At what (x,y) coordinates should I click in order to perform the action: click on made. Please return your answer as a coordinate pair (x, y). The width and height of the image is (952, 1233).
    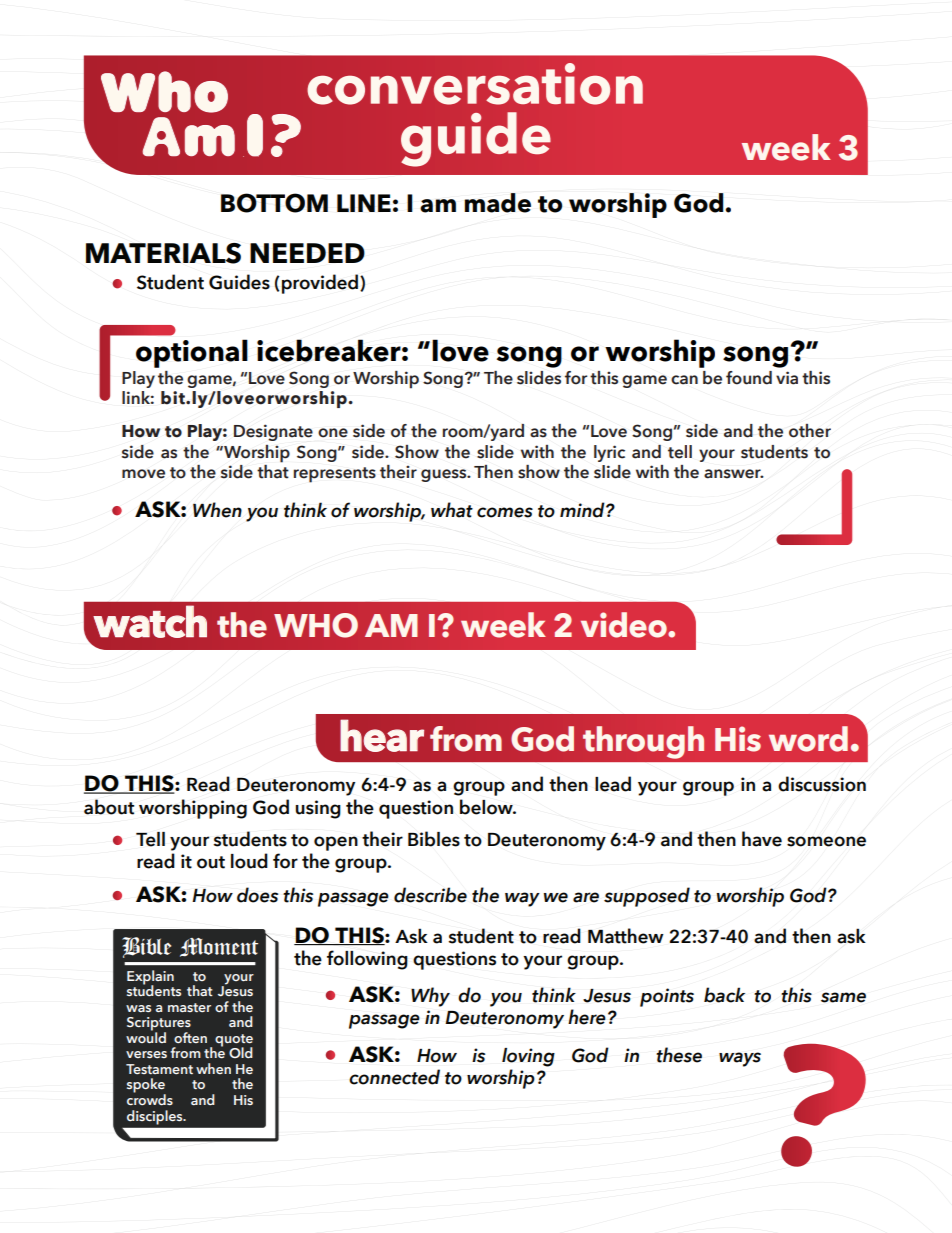
    Looking at the image, I should click on (497, 203).
